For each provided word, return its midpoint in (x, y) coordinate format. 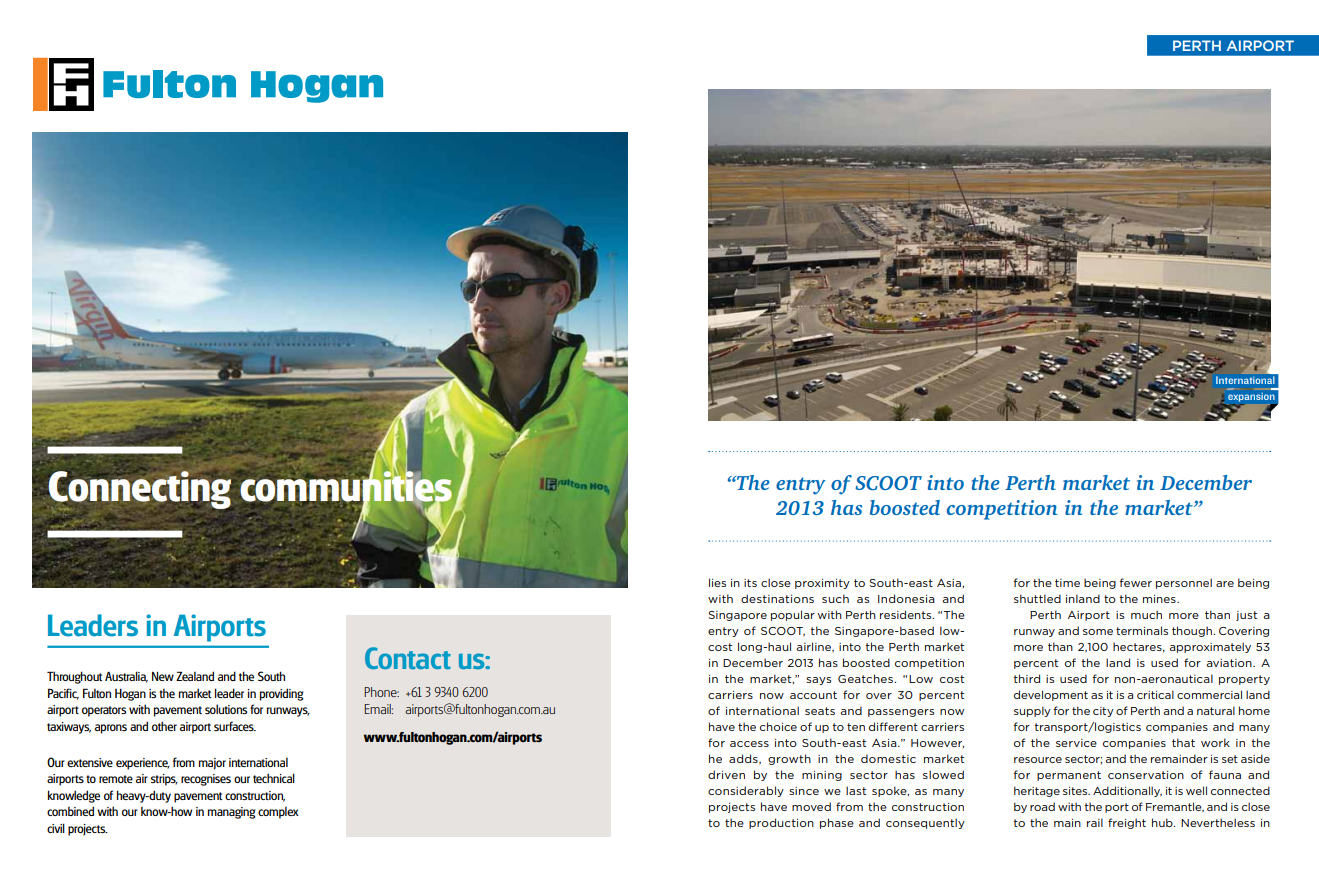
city (1103, 712)
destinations (777, 598)
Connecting (139, 490)
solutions (226, 709)
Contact (408, 658)
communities (346, 485)
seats (820, 711)
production (781, 823)
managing (231, 813)
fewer (1135, 582)
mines (1160, 599)
